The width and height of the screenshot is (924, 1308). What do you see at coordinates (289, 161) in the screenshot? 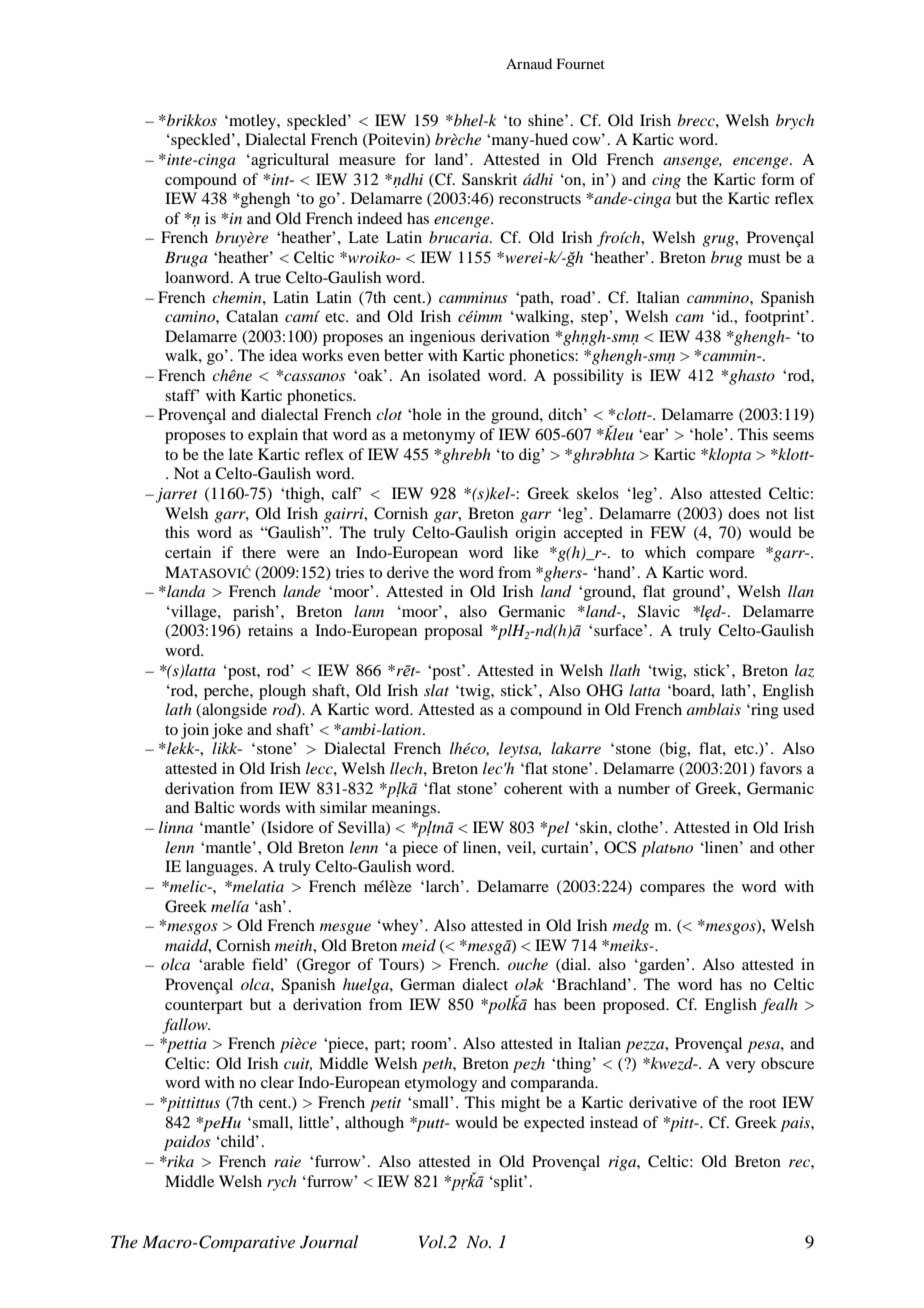
I see `agricultural` at bounding box center [289, 161].
